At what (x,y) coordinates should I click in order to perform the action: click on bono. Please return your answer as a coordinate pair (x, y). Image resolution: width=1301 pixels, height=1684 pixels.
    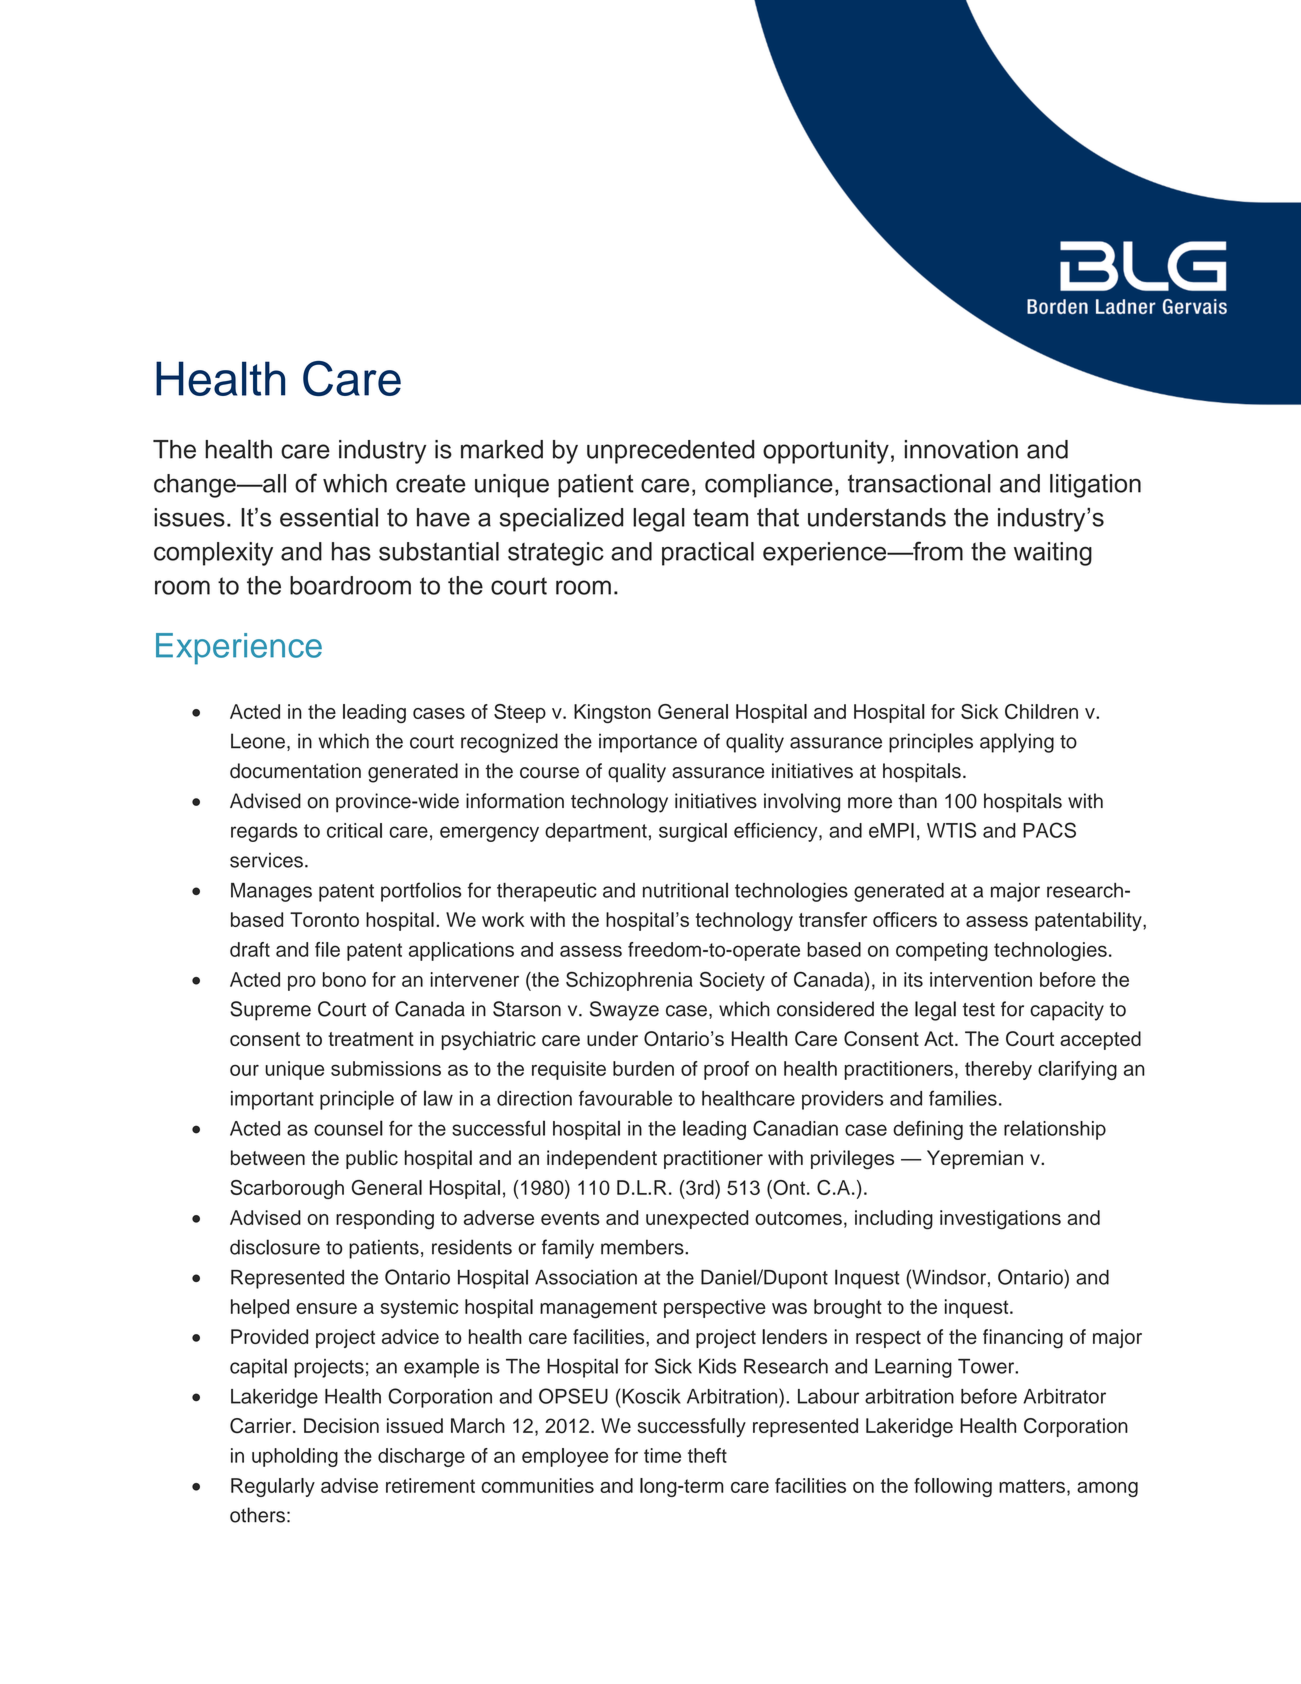
    Looking at the image, I should click on (344, 979).
